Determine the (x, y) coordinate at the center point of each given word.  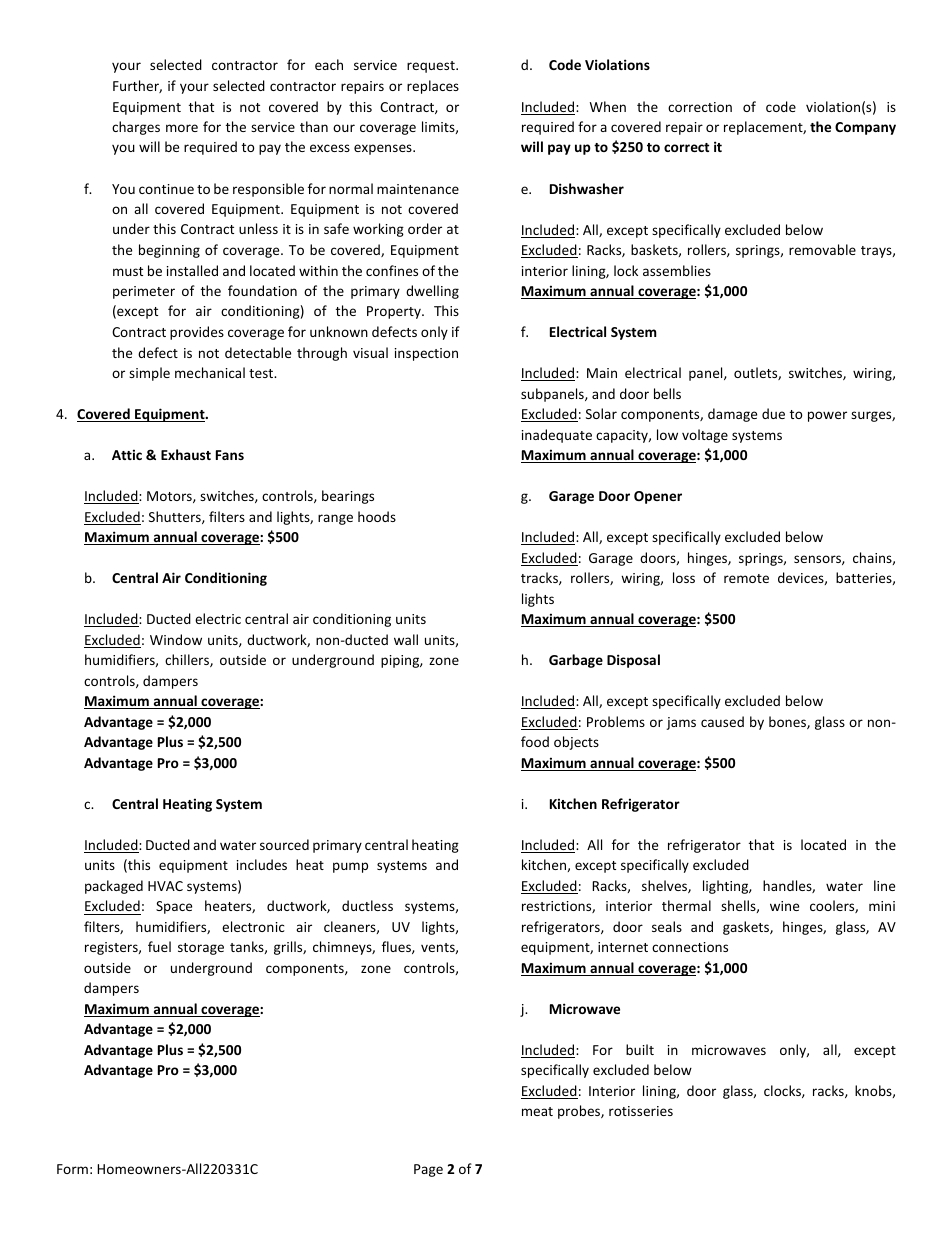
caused (722, 721)
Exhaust (186, 454)
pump (350, 867)
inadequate (557, 436)
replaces (433, 87)
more (182, 128)
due (773, 413)
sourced (284, 844)
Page (428, 1170)
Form (72, 1169)
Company (865, 128)
